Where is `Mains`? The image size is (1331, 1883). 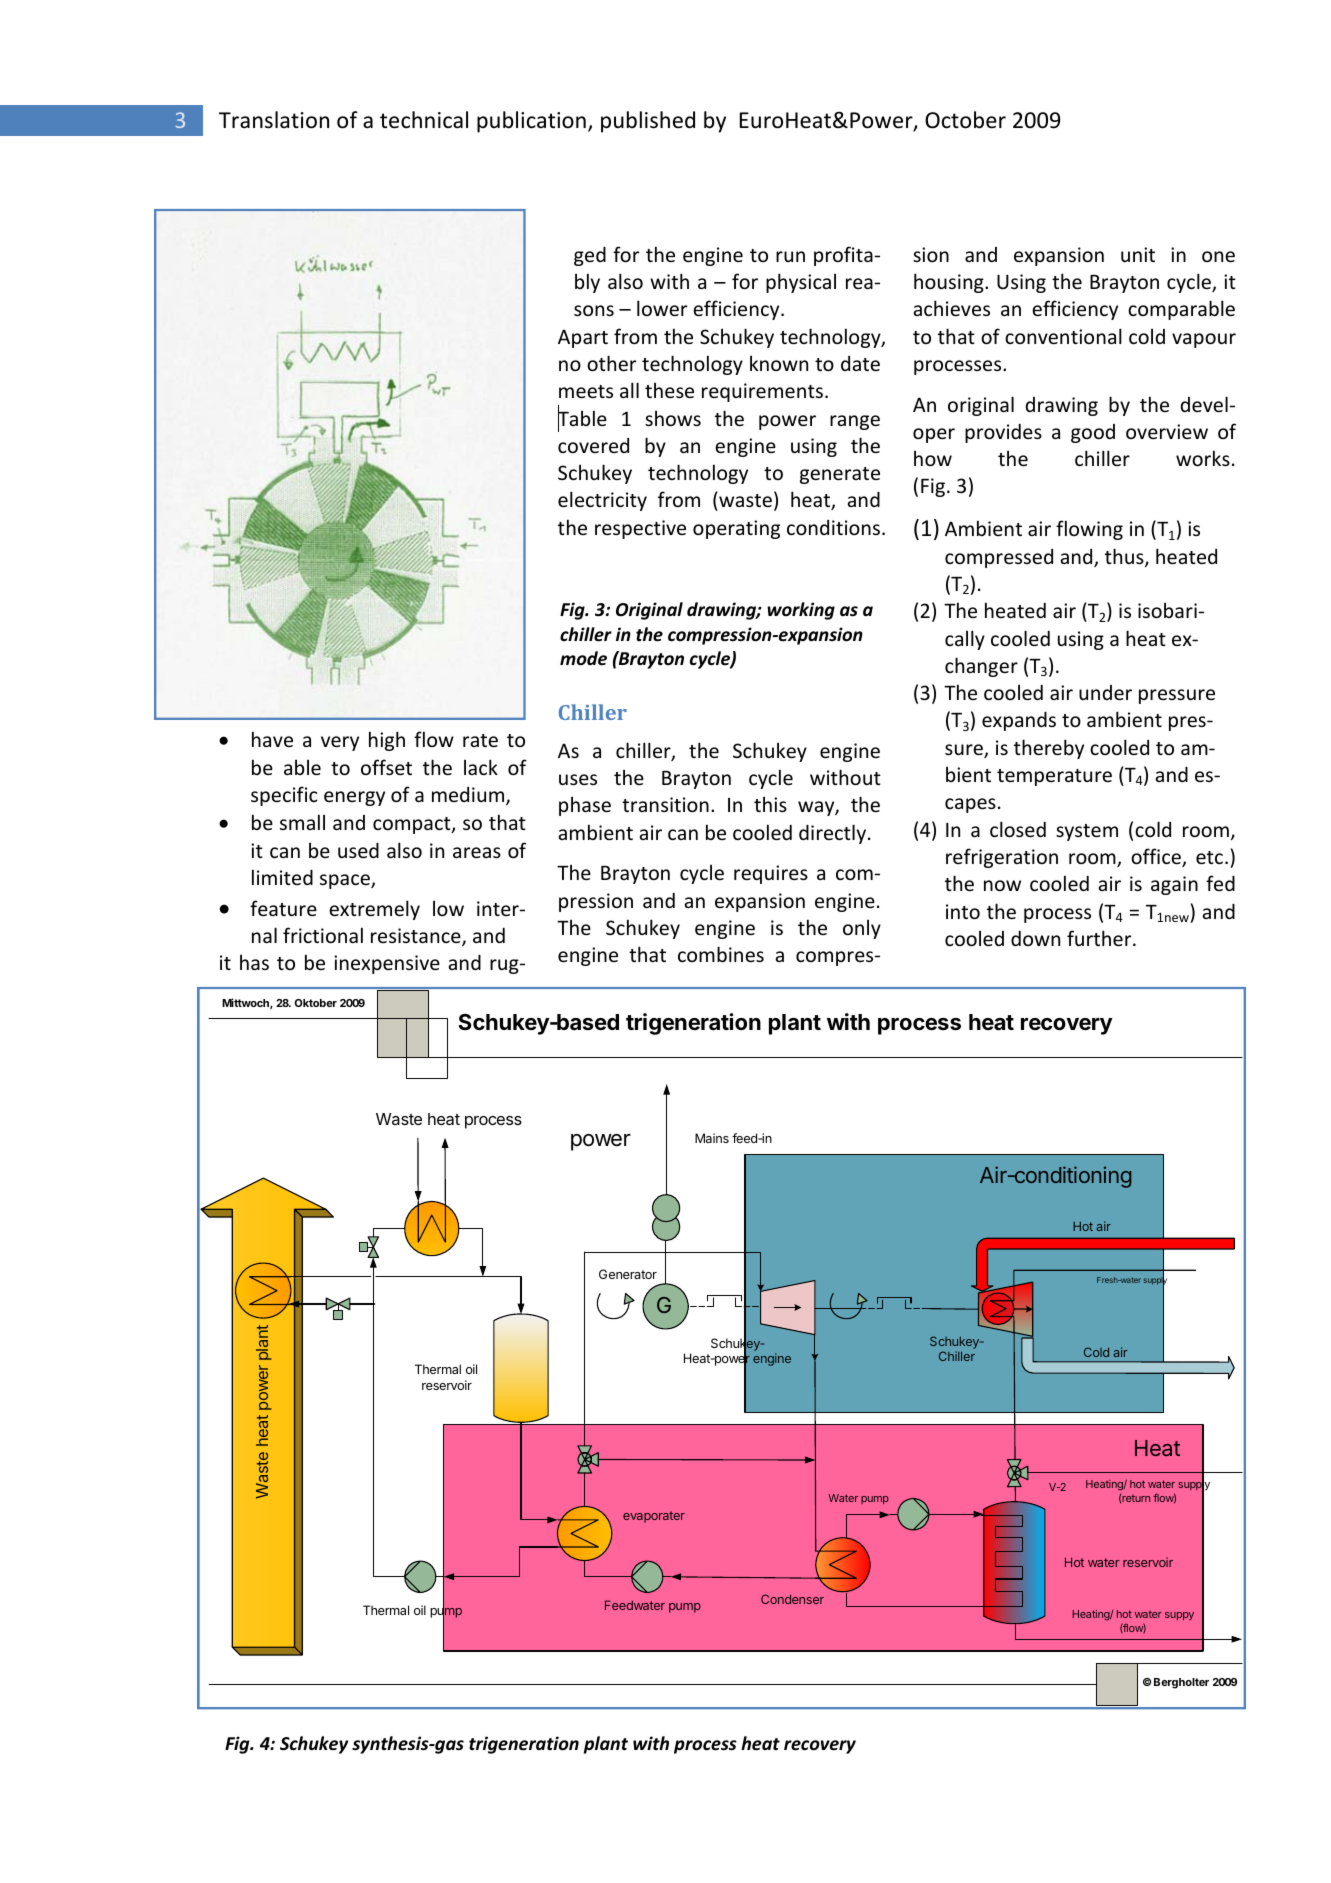 Mains is located at coordinates (712, 1138).
